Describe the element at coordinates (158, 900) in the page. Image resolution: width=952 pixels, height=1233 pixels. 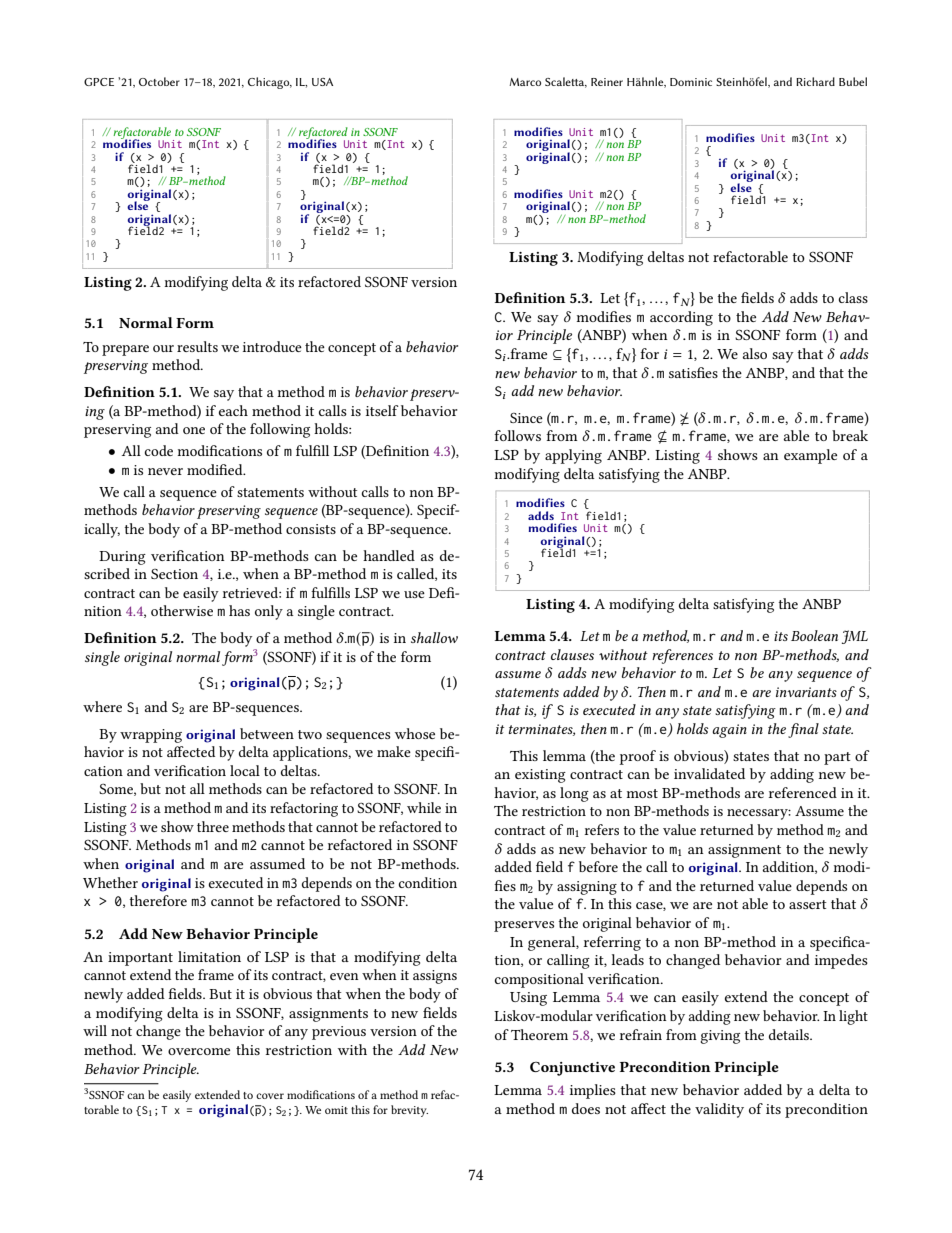
I see `therefore` at that location.
